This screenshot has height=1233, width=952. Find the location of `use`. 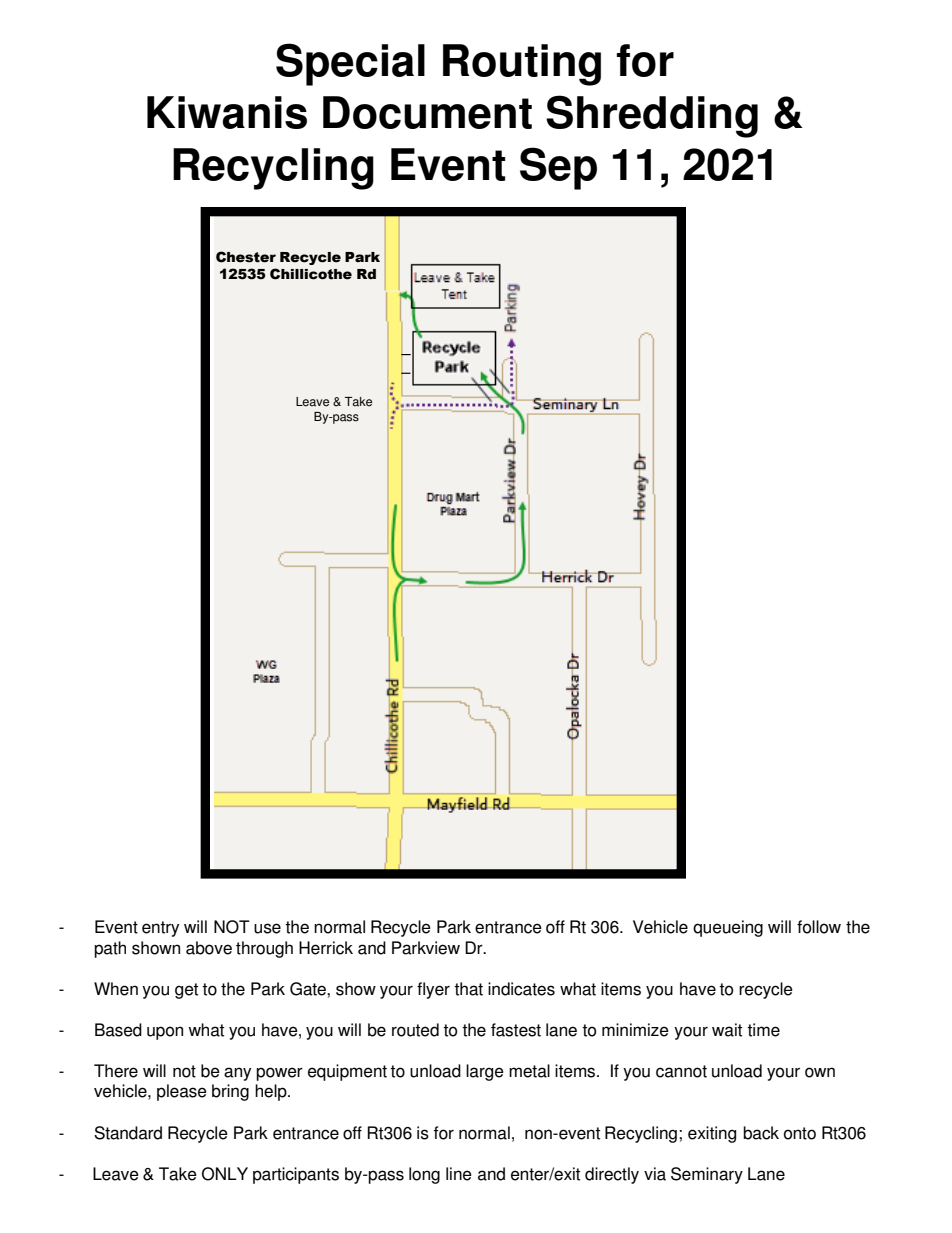

use is located at coordinates (267, 928).
